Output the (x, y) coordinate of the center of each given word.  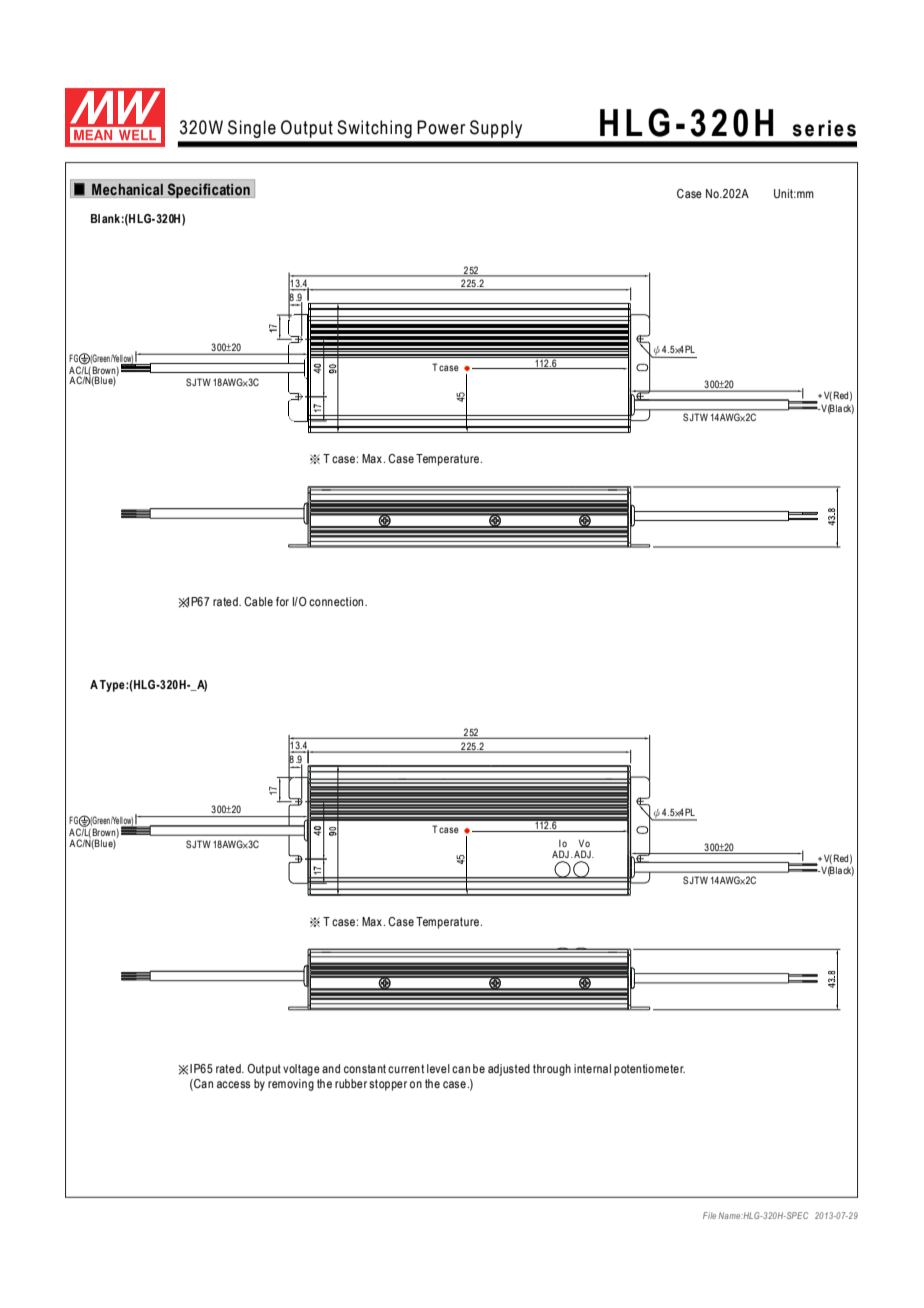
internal (592, 1068)
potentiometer (649, 1070)
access (233, 1084)
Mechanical (127, 189)
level (438, 1068)
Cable (258, 601)
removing (291, 1085)
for (282, 601)
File (709, 1215)
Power (441, 127)
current (406, 1068)
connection (336, 601)
